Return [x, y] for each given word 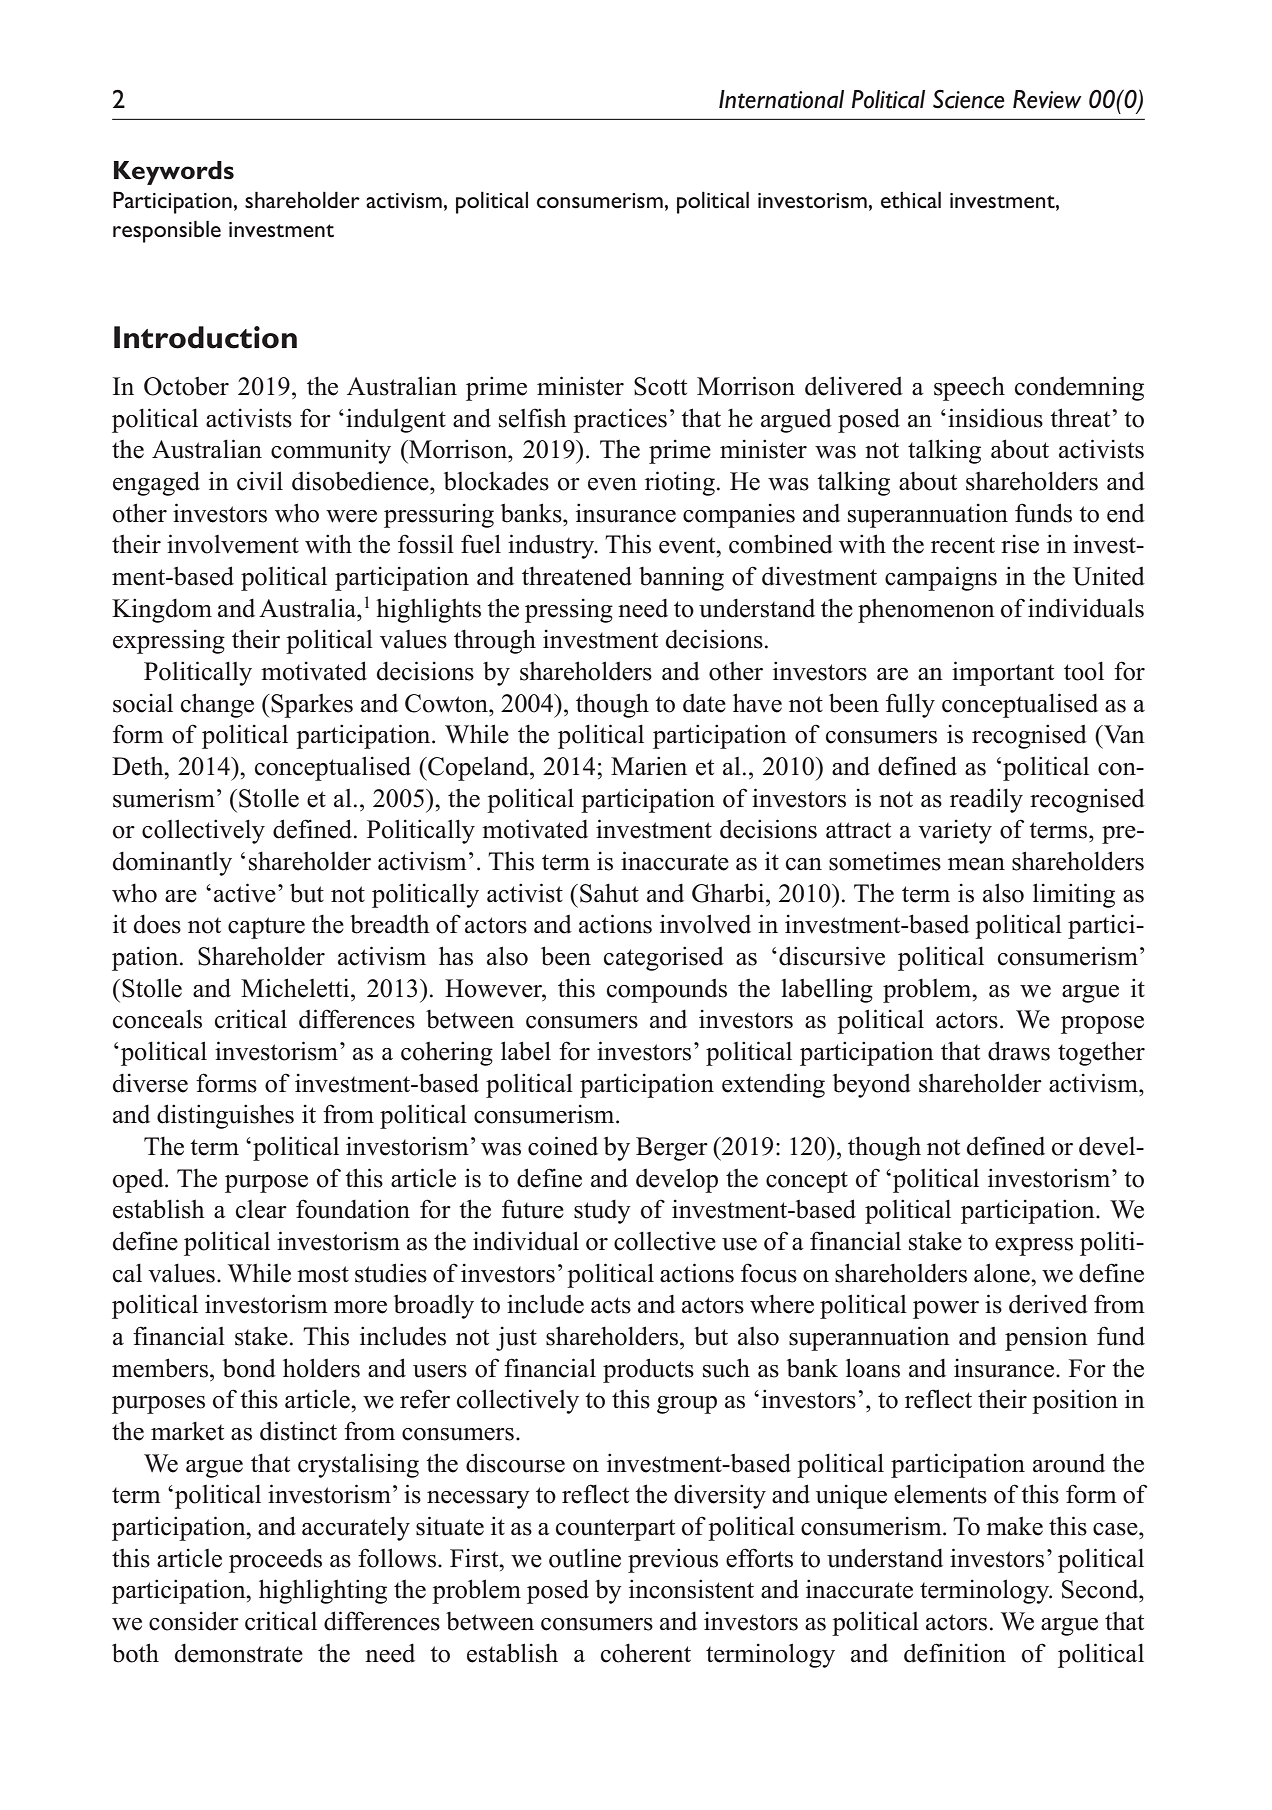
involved [705, 924]
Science [969, 99]
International [781, 99]
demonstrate [238, 1653]
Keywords [174, 173]
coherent [646, 1653]
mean [976, 864]
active [245, 893]
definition [955, 1653]
